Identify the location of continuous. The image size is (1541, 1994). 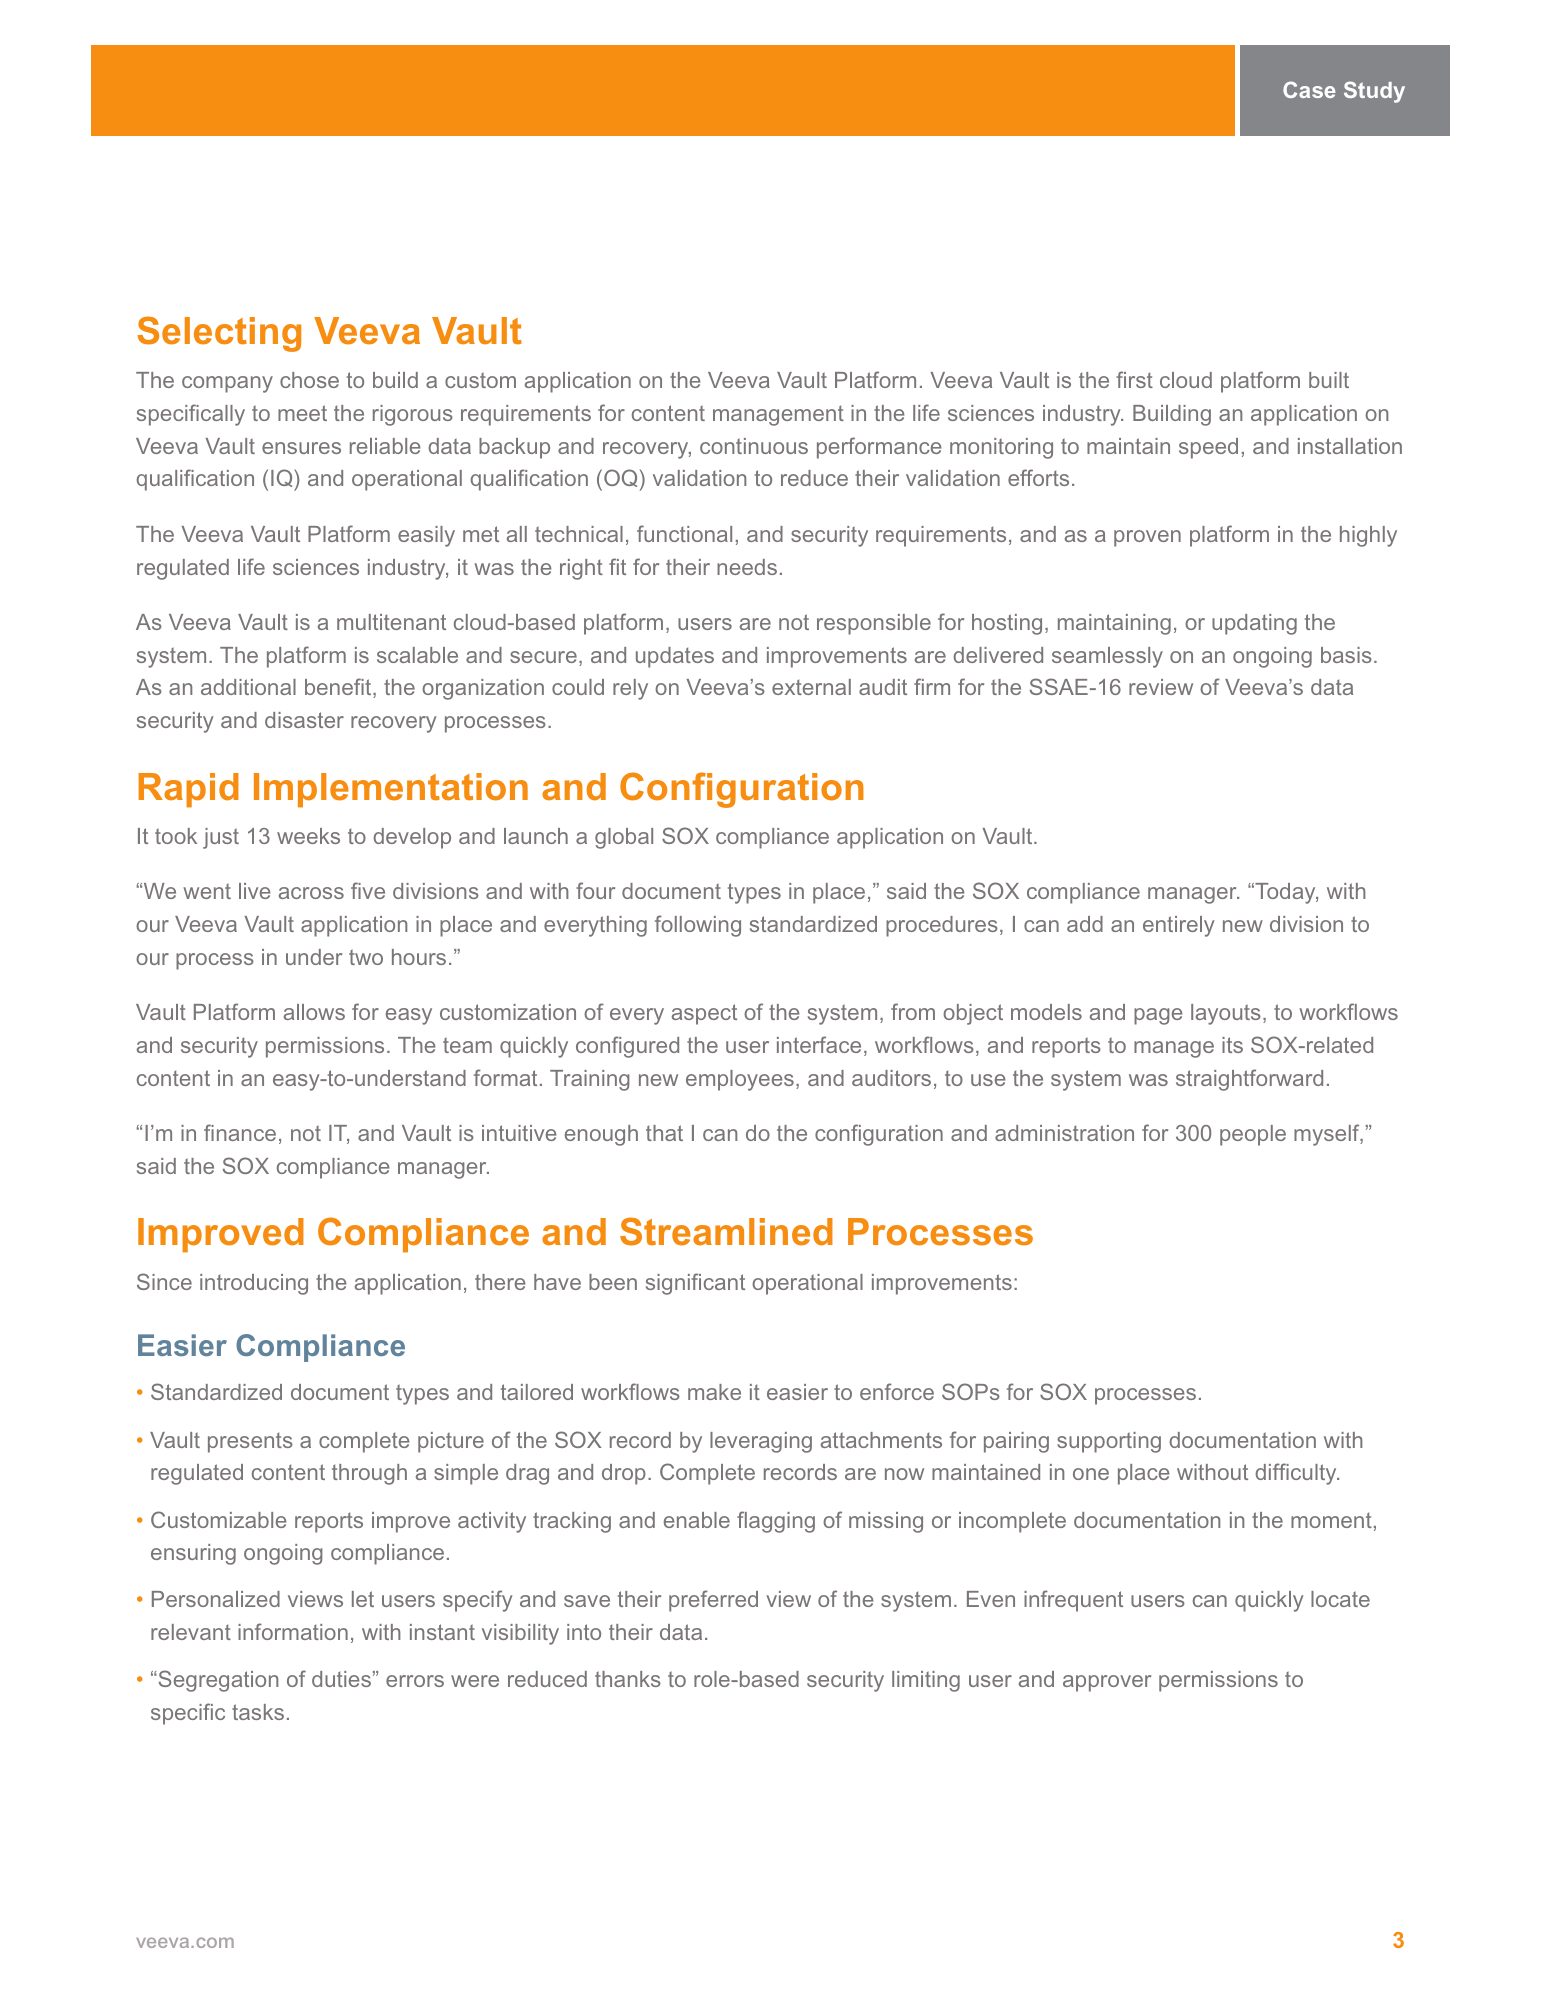
(754, 446).
